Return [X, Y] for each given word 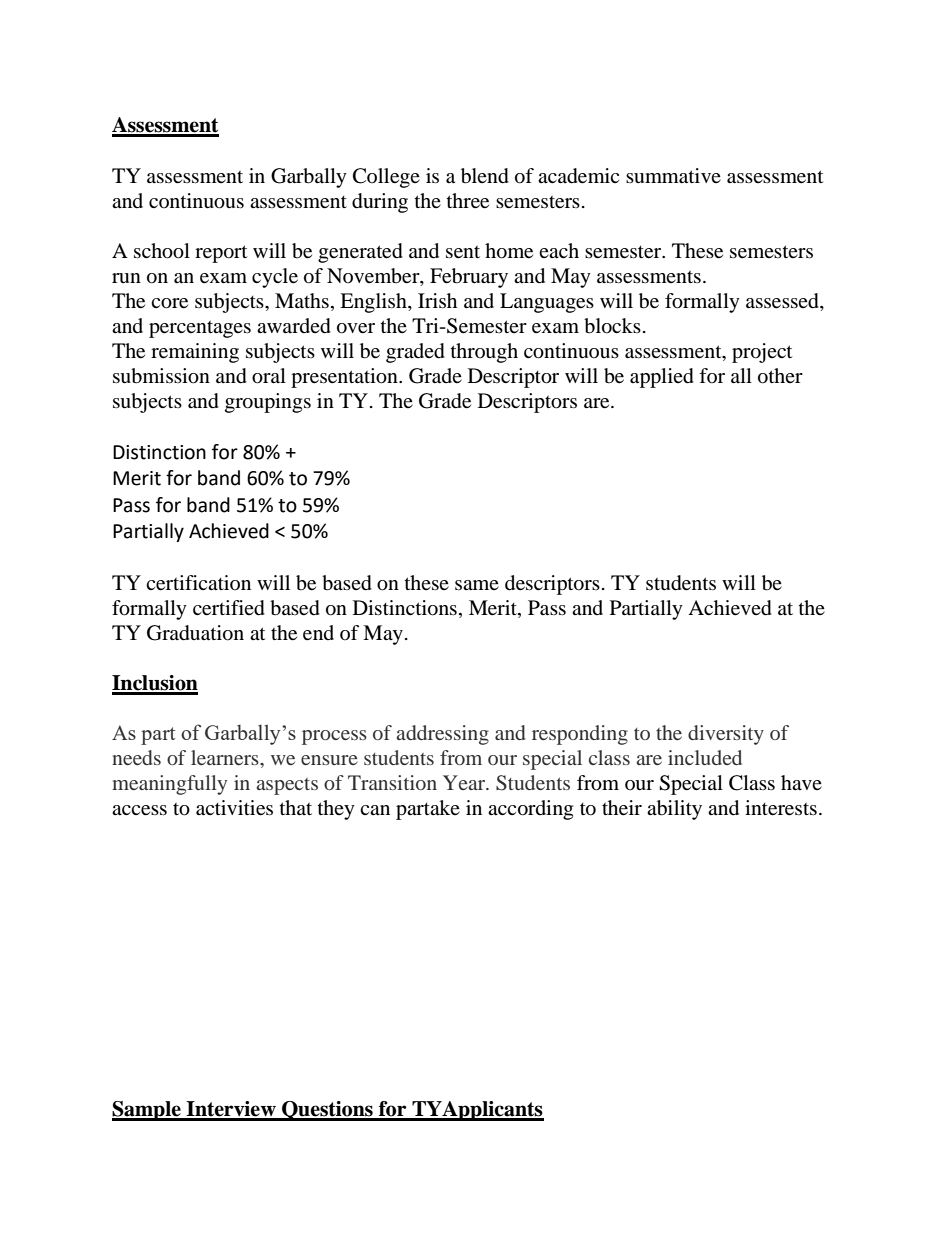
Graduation [195, 633]
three [468, 201]
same [477, 585]
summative [673, 176]
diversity [726, 735]
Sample [147, 1111]
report [221, 254]
